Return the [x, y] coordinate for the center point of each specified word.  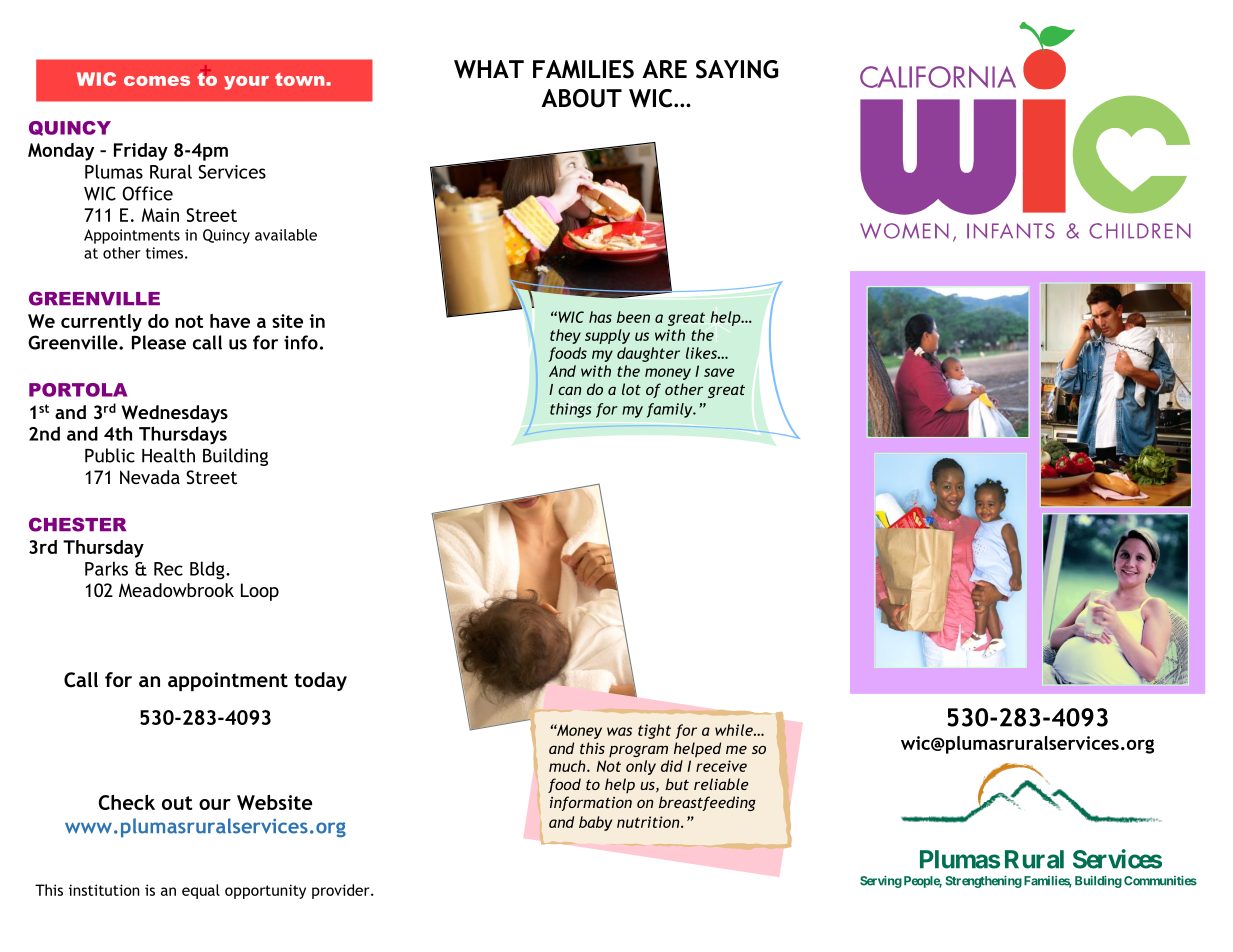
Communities [1160, 881]
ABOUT [581, 98]
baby [595, 823]
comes [157, 81]
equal [201, 891]
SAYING [737, 69]
